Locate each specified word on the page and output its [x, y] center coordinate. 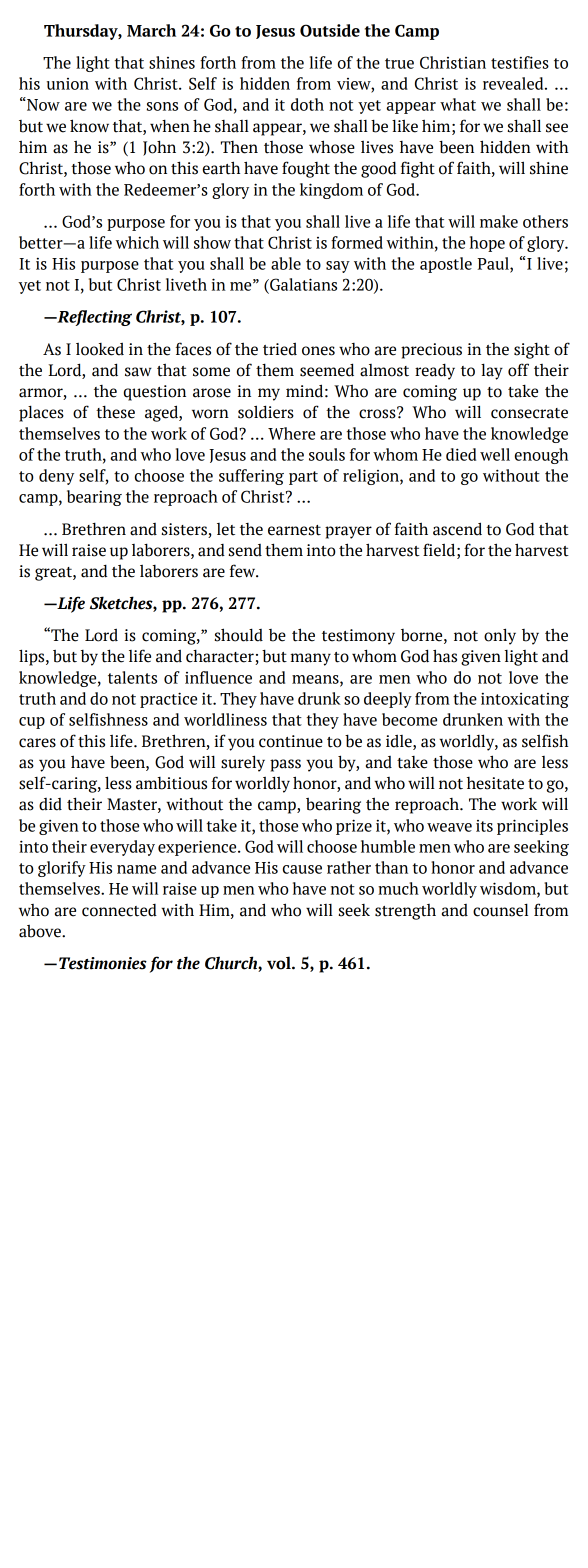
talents [132, 677]
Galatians [302, 284]
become [409, 719]
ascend [457, 529]
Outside [330, 30]
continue [291, 741]
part [303, 478]
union [68, 84]
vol [280, 963]
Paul [494, 264]
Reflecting [93, 318]
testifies [520, 62]
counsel [500, 910]
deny [56, 477]
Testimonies [103, 963]
